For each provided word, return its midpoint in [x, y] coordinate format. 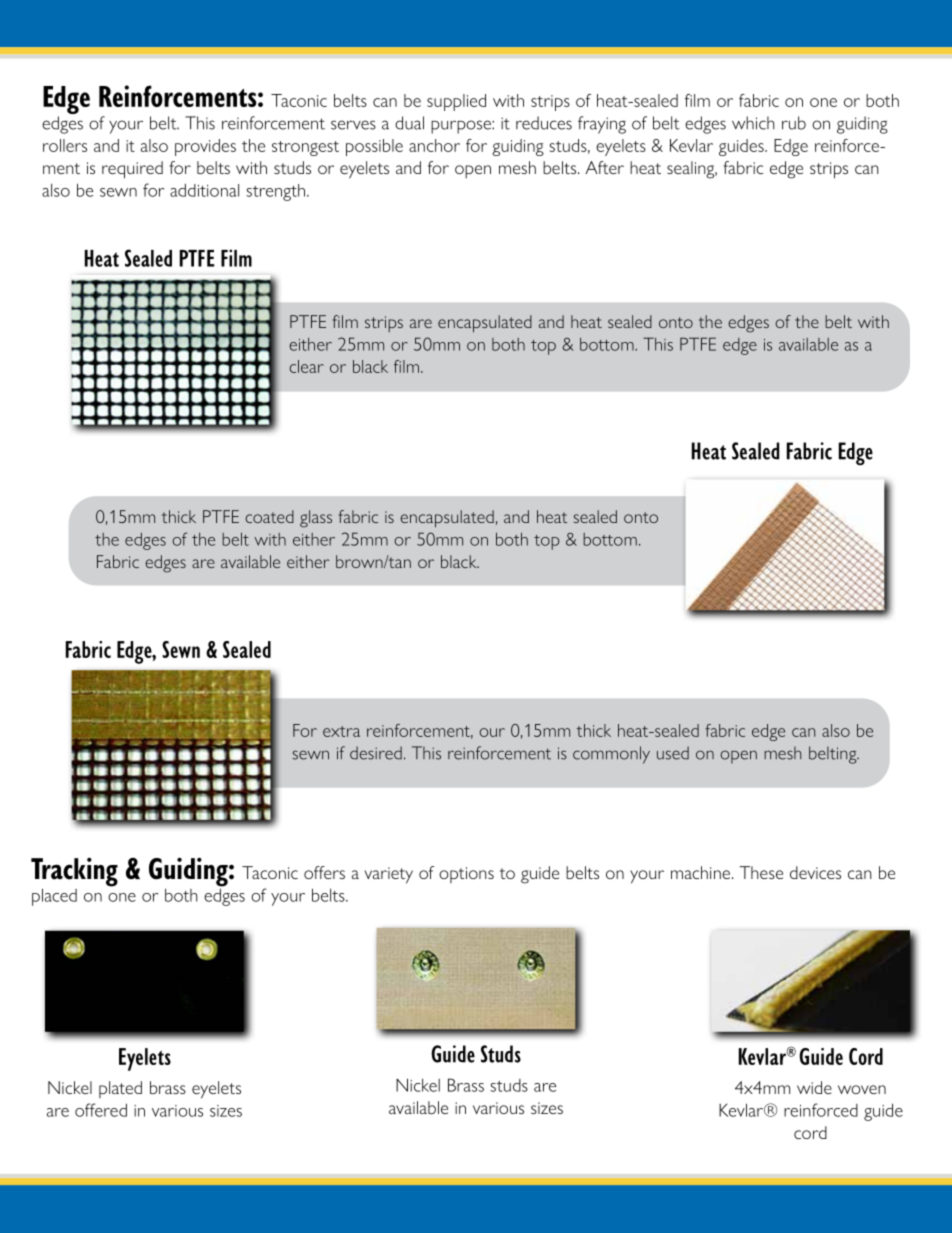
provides [205, 147]
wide [814, 1087]
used [673, 753]
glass [316, 519]
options [466, 875]
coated [269, 516]
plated [120, 1089]
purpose [462, 127]
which [753, 123]
